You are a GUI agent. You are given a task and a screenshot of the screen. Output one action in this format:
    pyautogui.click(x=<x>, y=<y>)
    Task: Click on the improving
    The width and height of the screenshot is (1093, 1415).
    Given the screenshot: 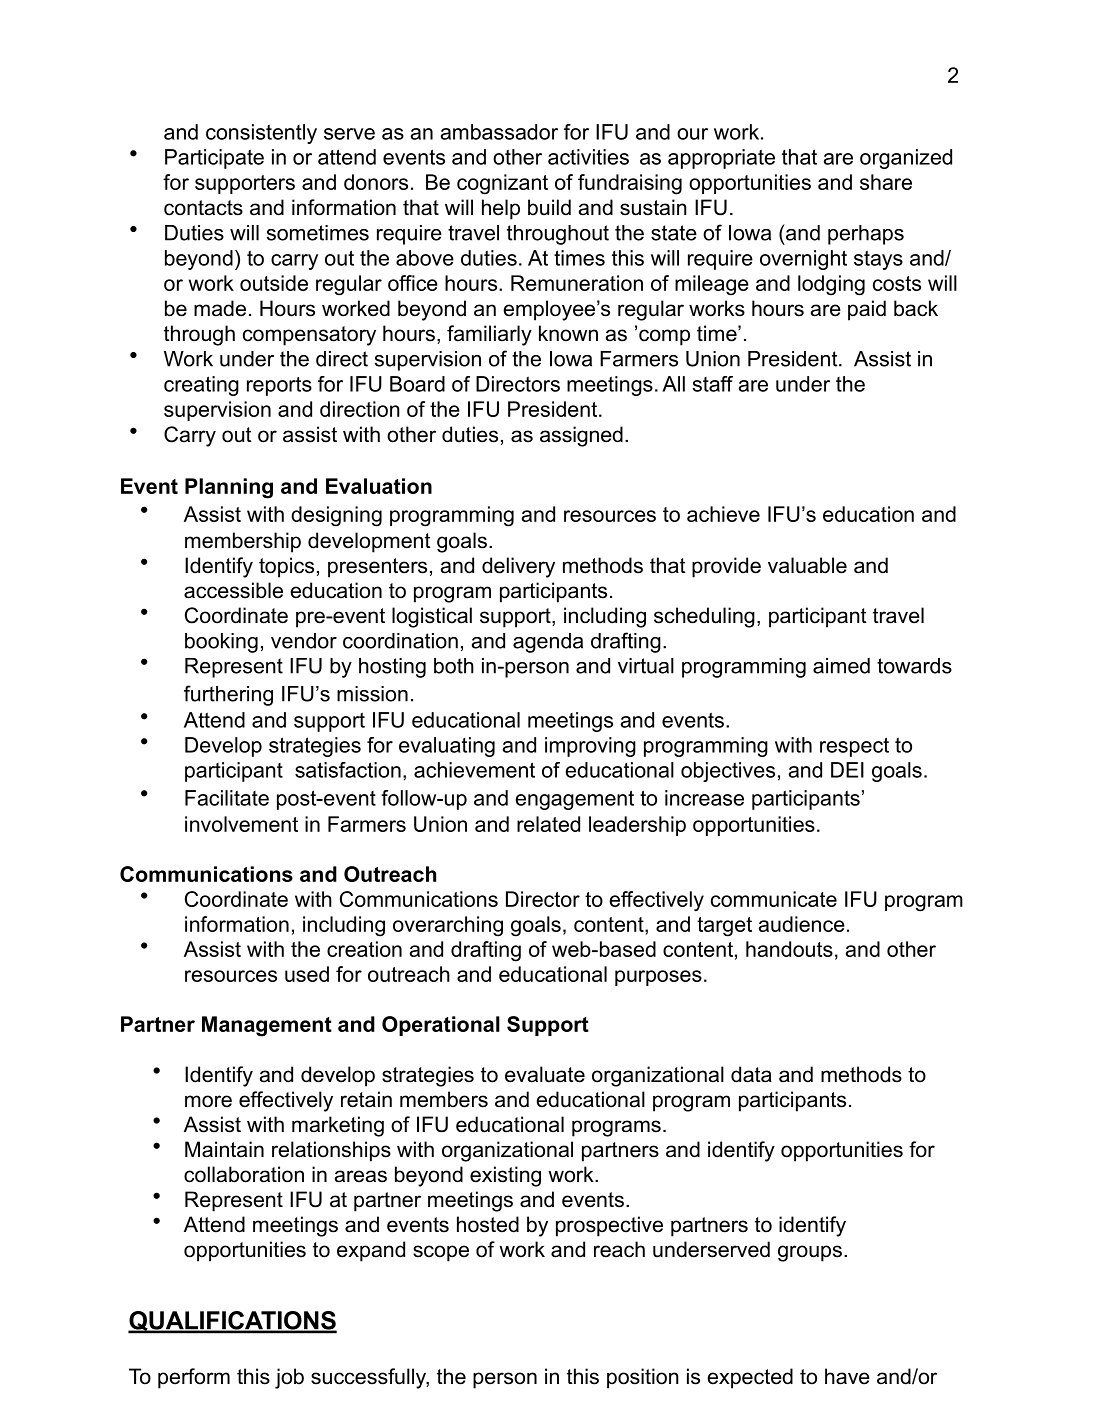 What is the action you would take?
    pyautogui.click(x=590, y=747)
